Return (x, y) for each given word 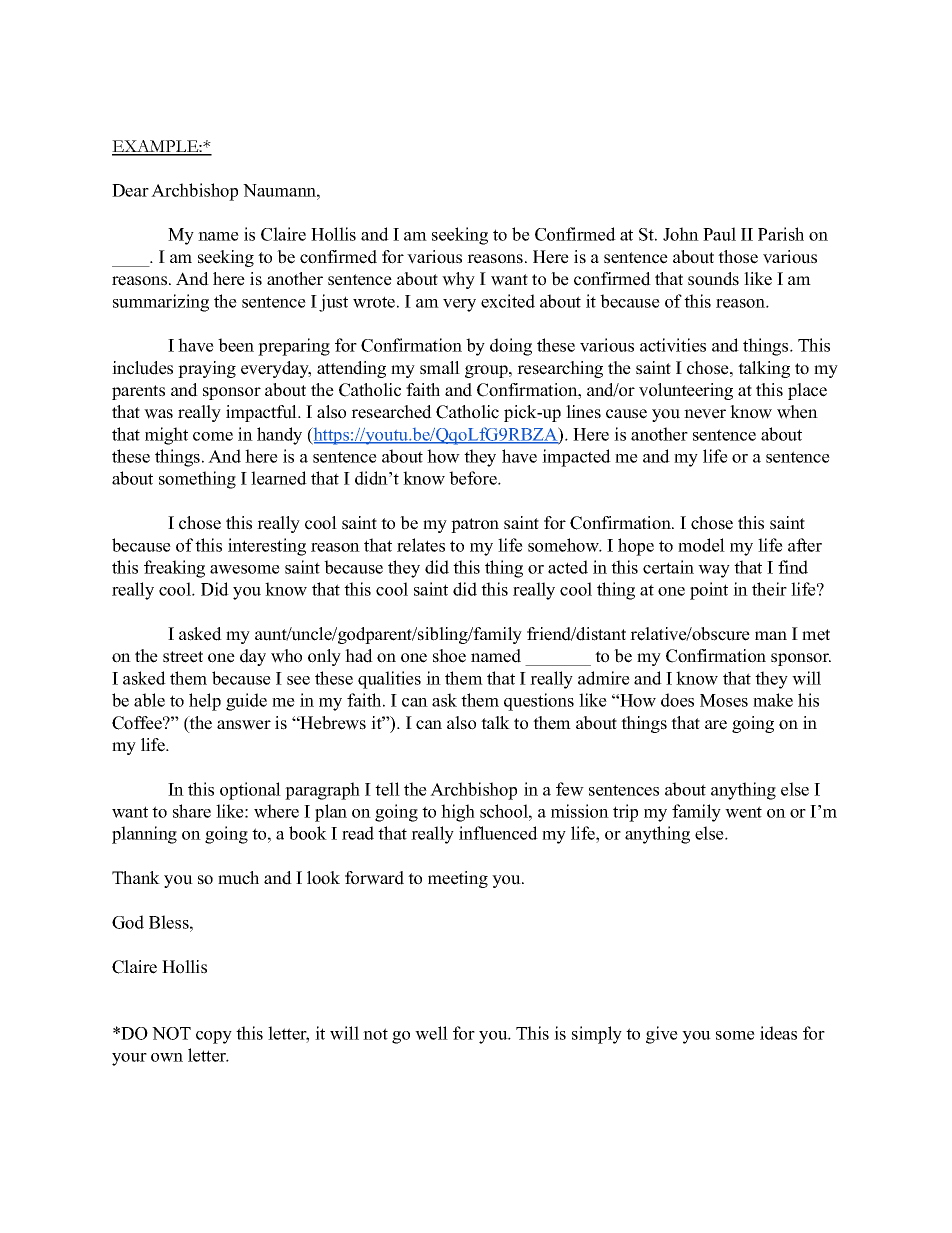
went (743, 812)
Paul (719, 234)
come (213, 436)
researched (391, 412)
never (705, 414)
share (192, 811)
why (458, 280)
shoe (449, 656)
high (458, 813)
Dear (130, 190)
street (183, 657)
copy (214, 1037)
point (709, 591)
